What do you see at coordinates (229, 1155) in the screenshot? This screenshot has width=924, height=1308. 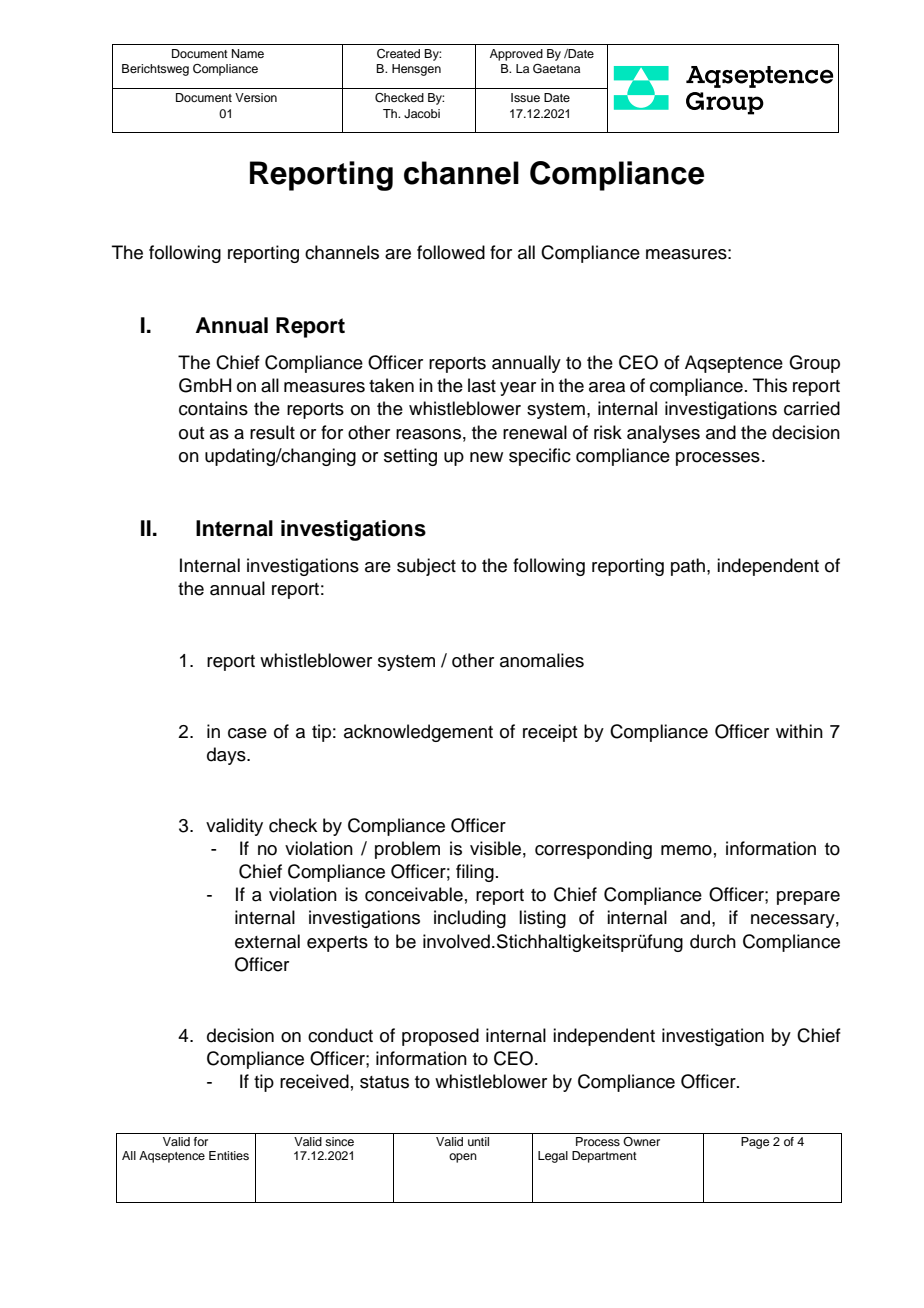 I see `Entities` at bounding box center [229, 1155].
